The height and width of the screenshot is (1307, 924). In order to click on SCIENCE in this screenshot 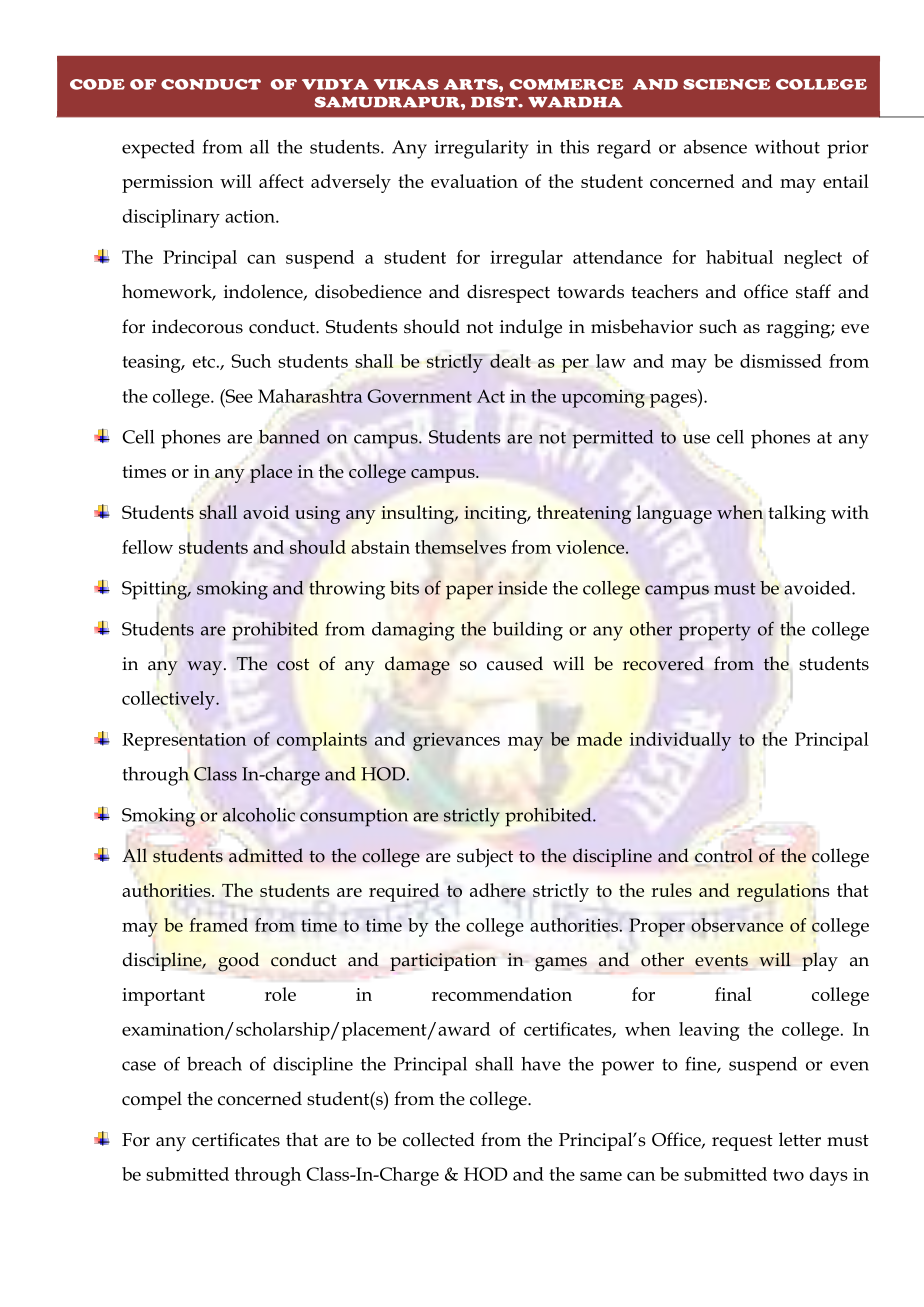, I will do `click(726, 84)`.
